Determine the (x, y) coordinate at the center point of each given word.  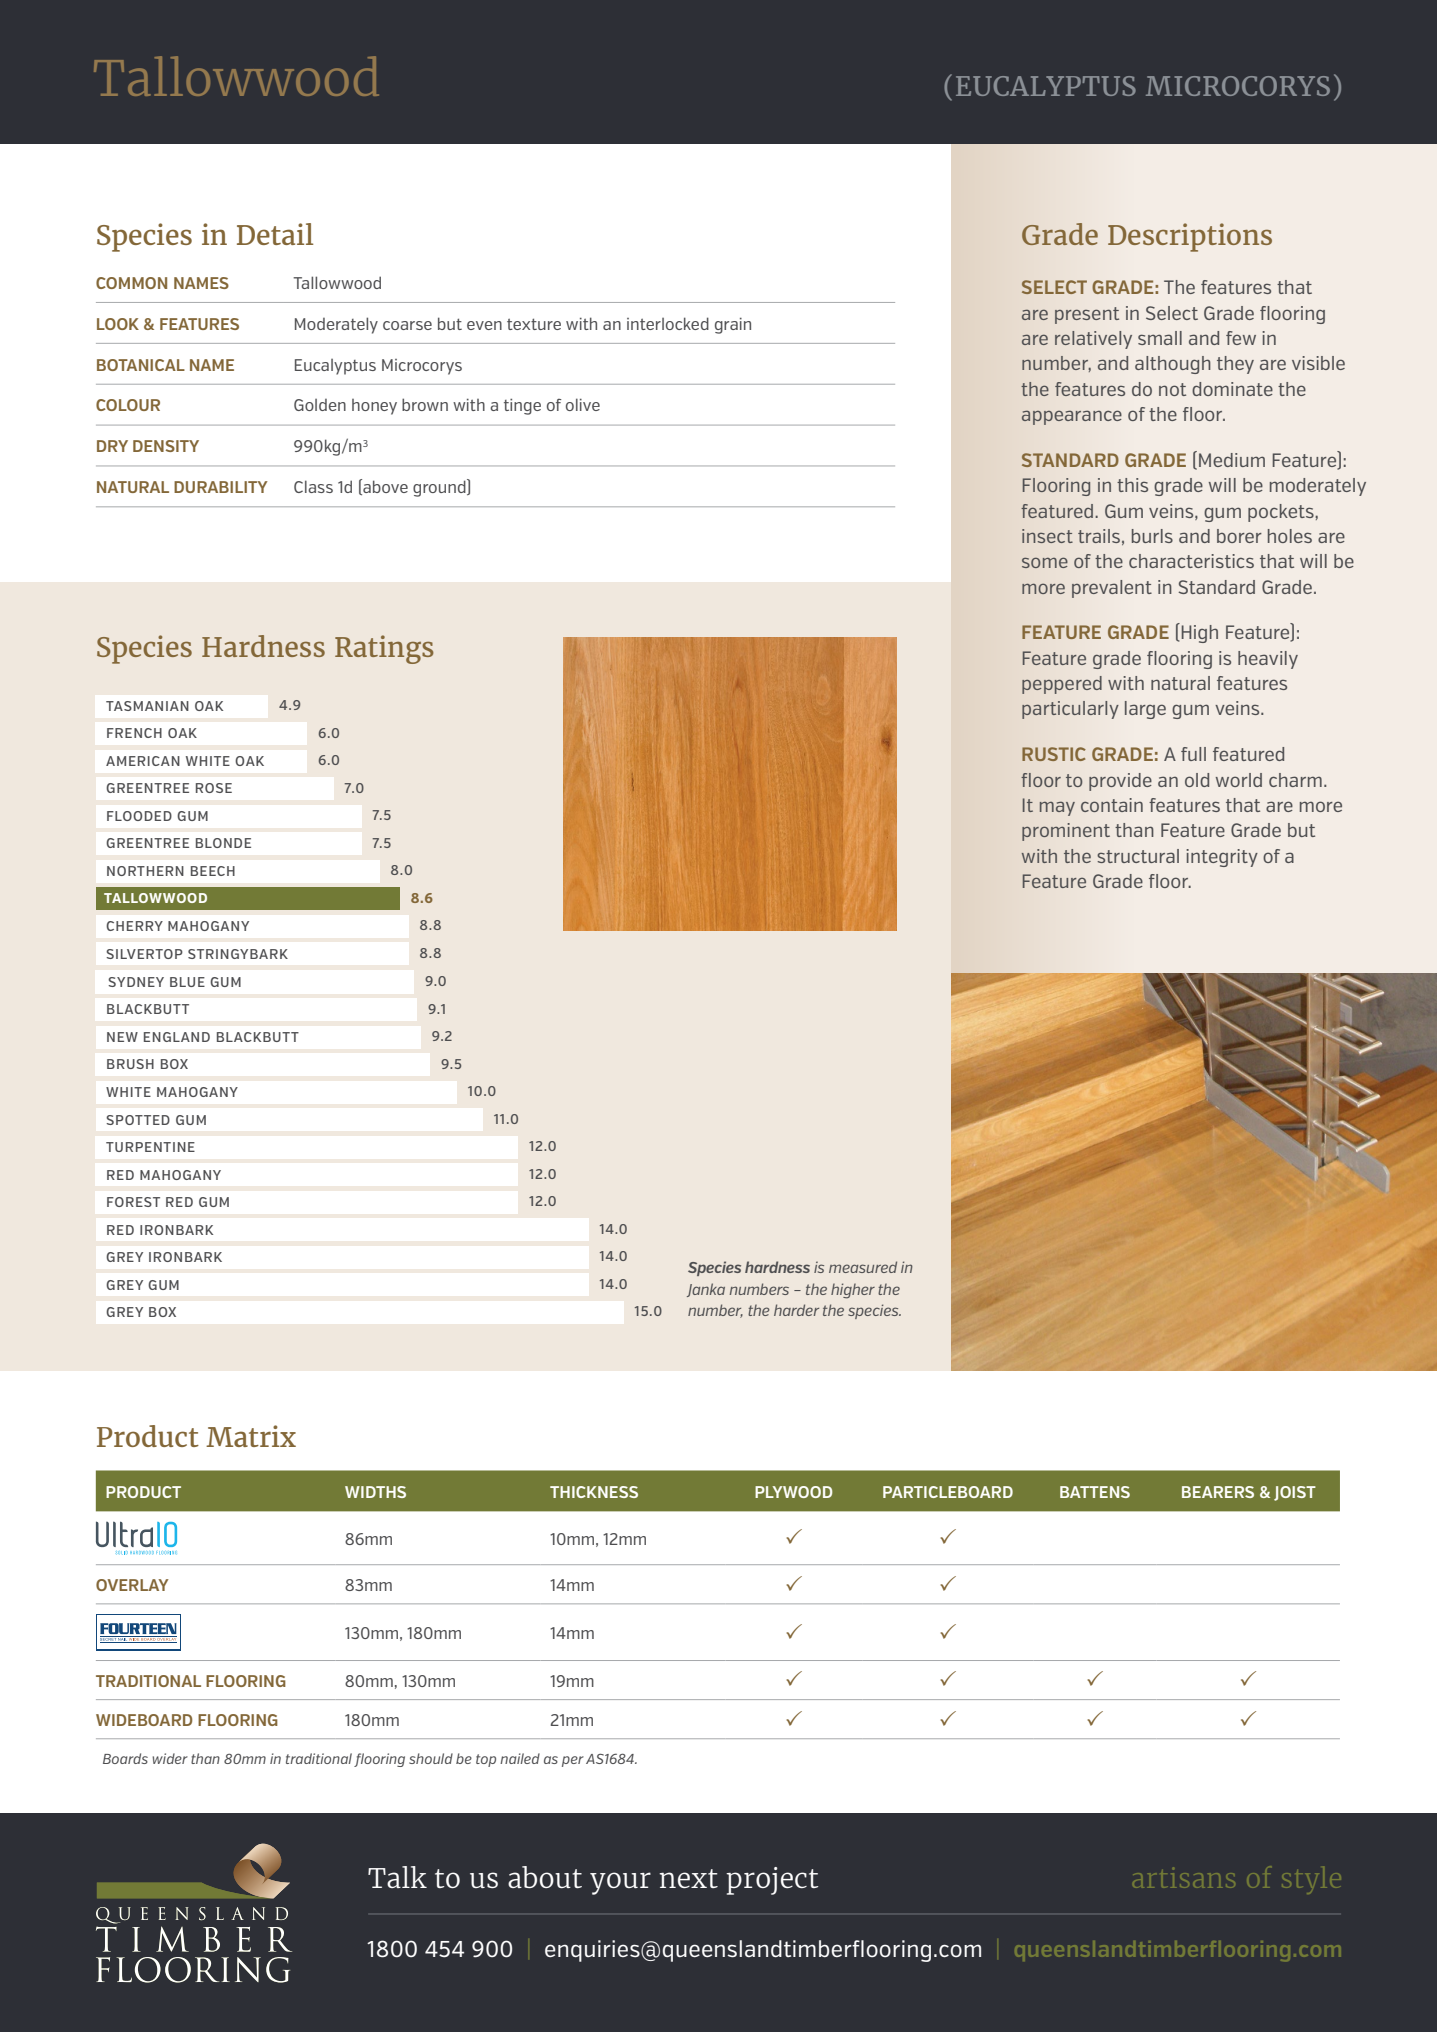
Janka (706, 1290)
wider (170, 1758)
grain (733, 326)
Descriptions (1190, 237)
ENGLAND (177, 1037)
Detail (275, 234)
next (688, 1878)
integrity (1222, 858)
